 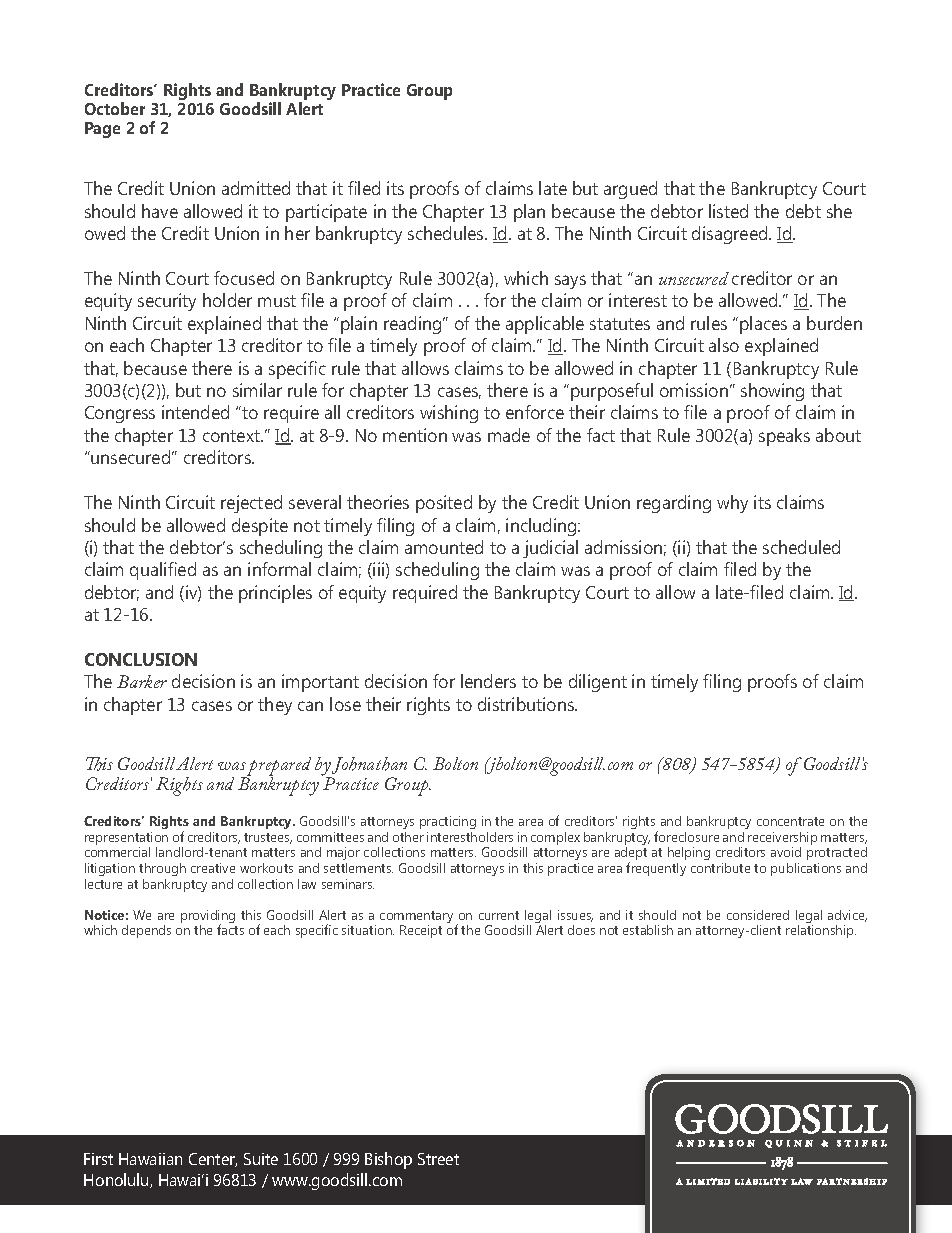 I want to click on relationship, so click(x=821, y=931).
